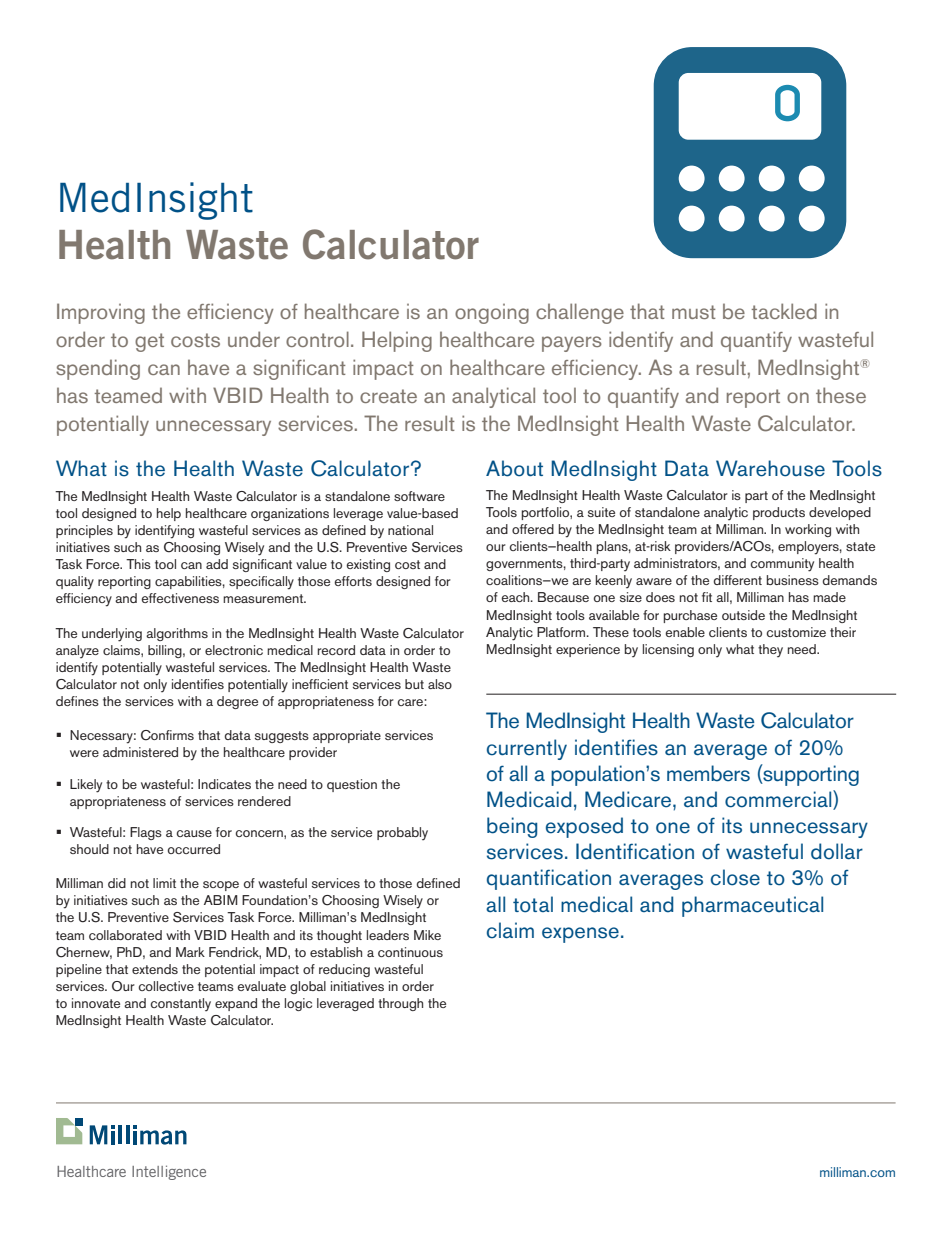  What do you see at coordinates (492, 314) in the screenshot?
I see `ongoing` at bounding box center [492, 314].
